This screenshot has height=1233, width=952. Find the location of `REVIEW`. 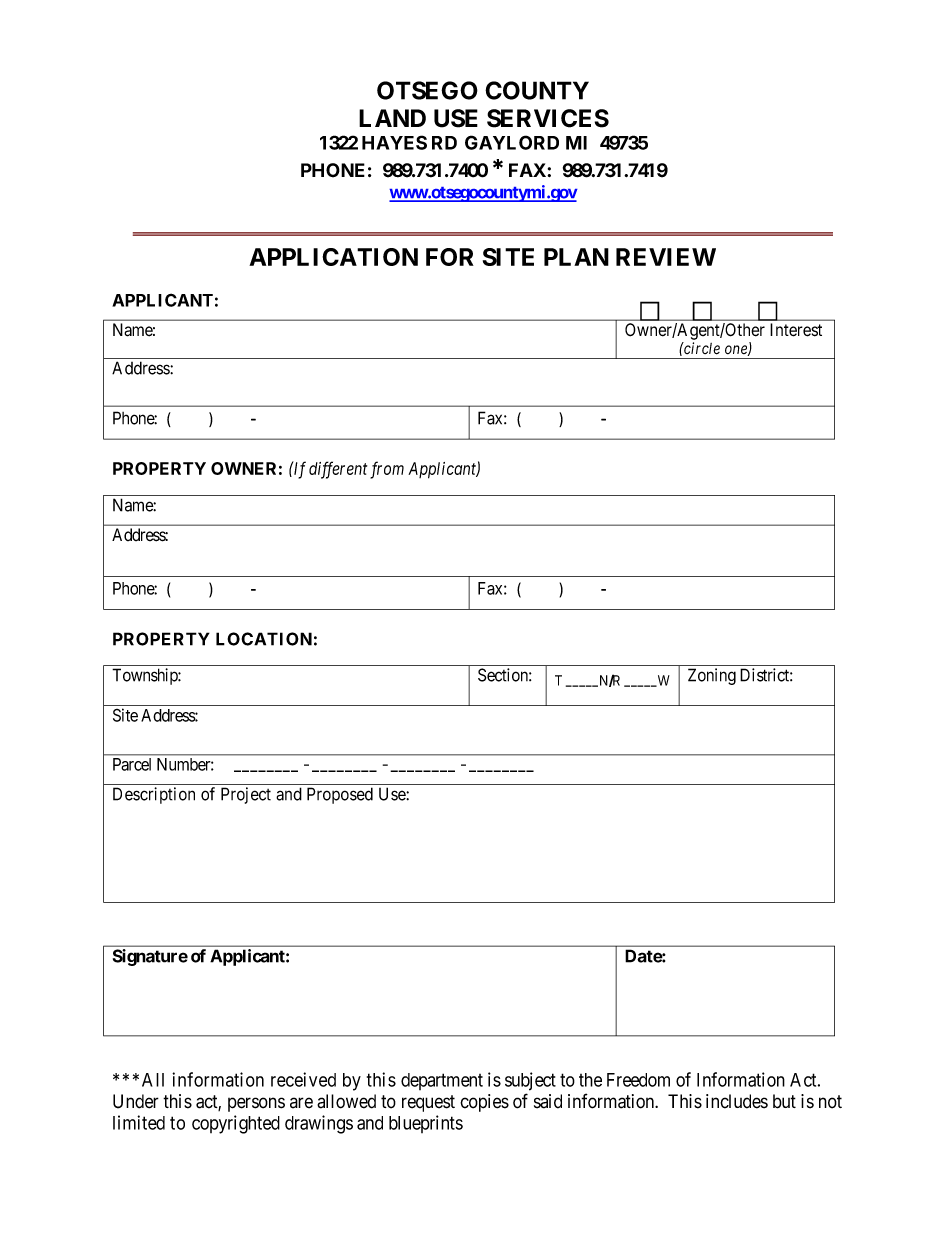

REVIEW is located at coordinates (666, 257).
